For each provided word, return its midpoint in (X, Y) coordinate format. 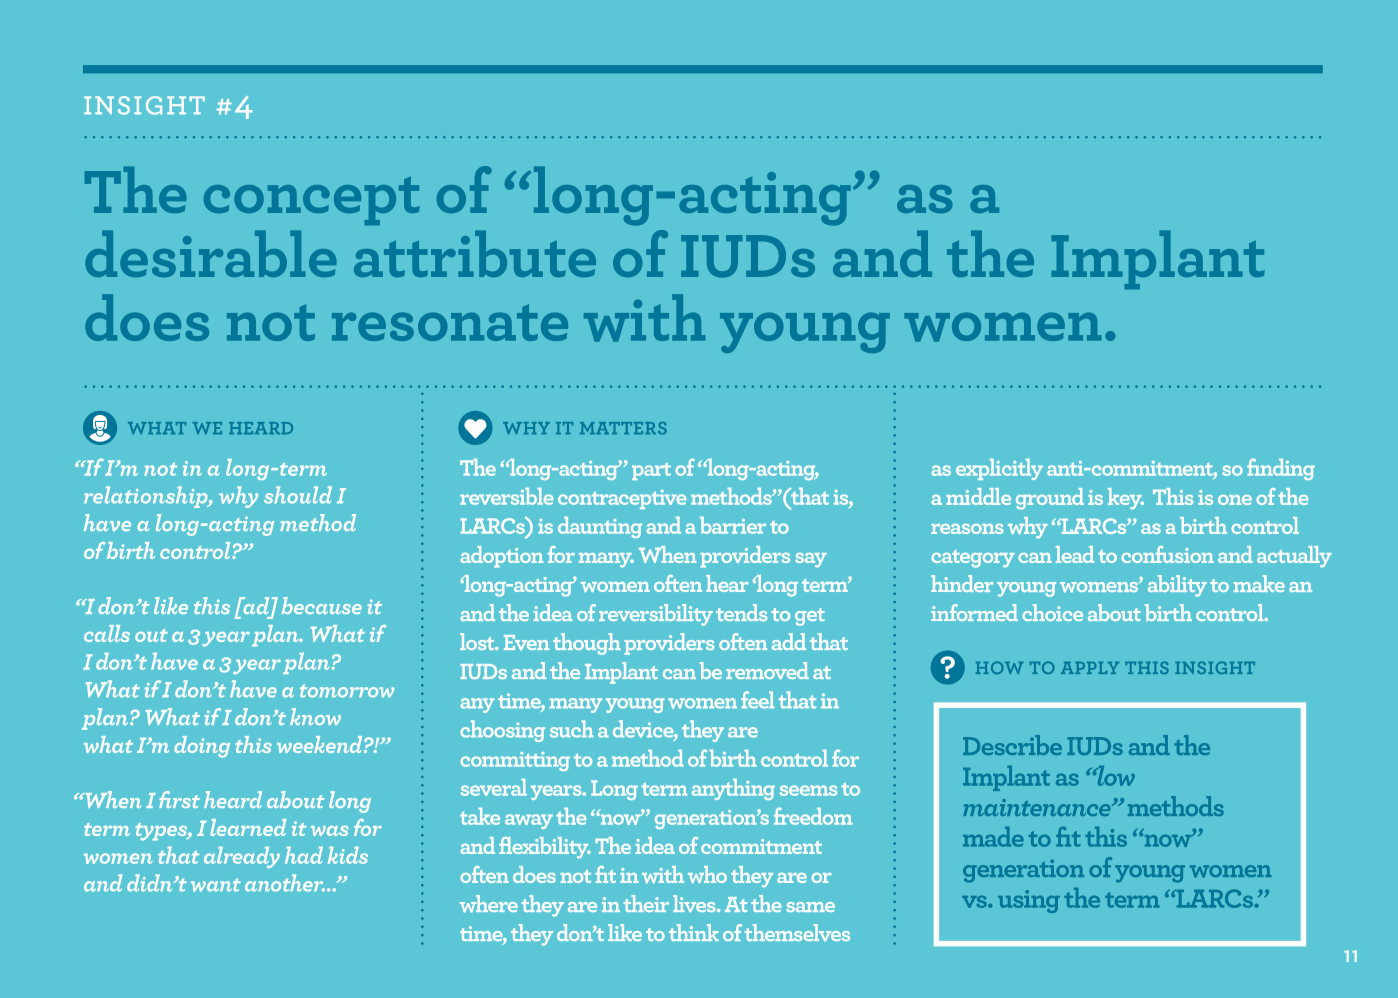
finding (1281, 469)
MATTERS (623, 428)
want (216, 885)
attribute (475, 253)
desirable (211, 253)
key (1126, 499)
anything (733, 789)
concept (312, 201)
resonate (450, 322)
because (322, 605)
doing (202, 747)
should (298, 495)
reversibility (656, 615)
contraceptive (622, 499)
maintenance (1038, 807)
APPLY (1090, 668)
